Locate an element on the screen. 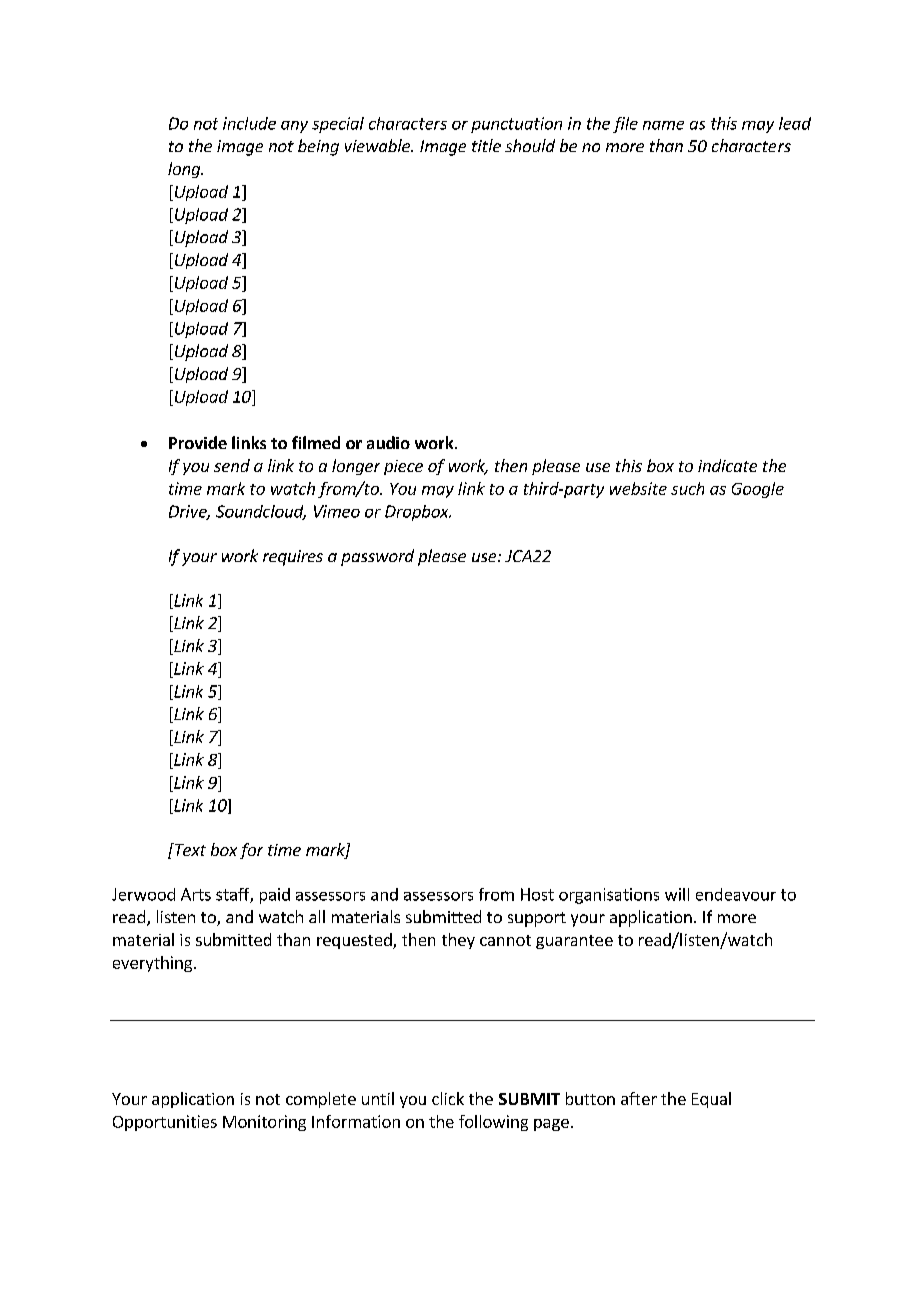 The width and height of the screenshot is (924, 1308). name is located at coordinates (663, 125).
